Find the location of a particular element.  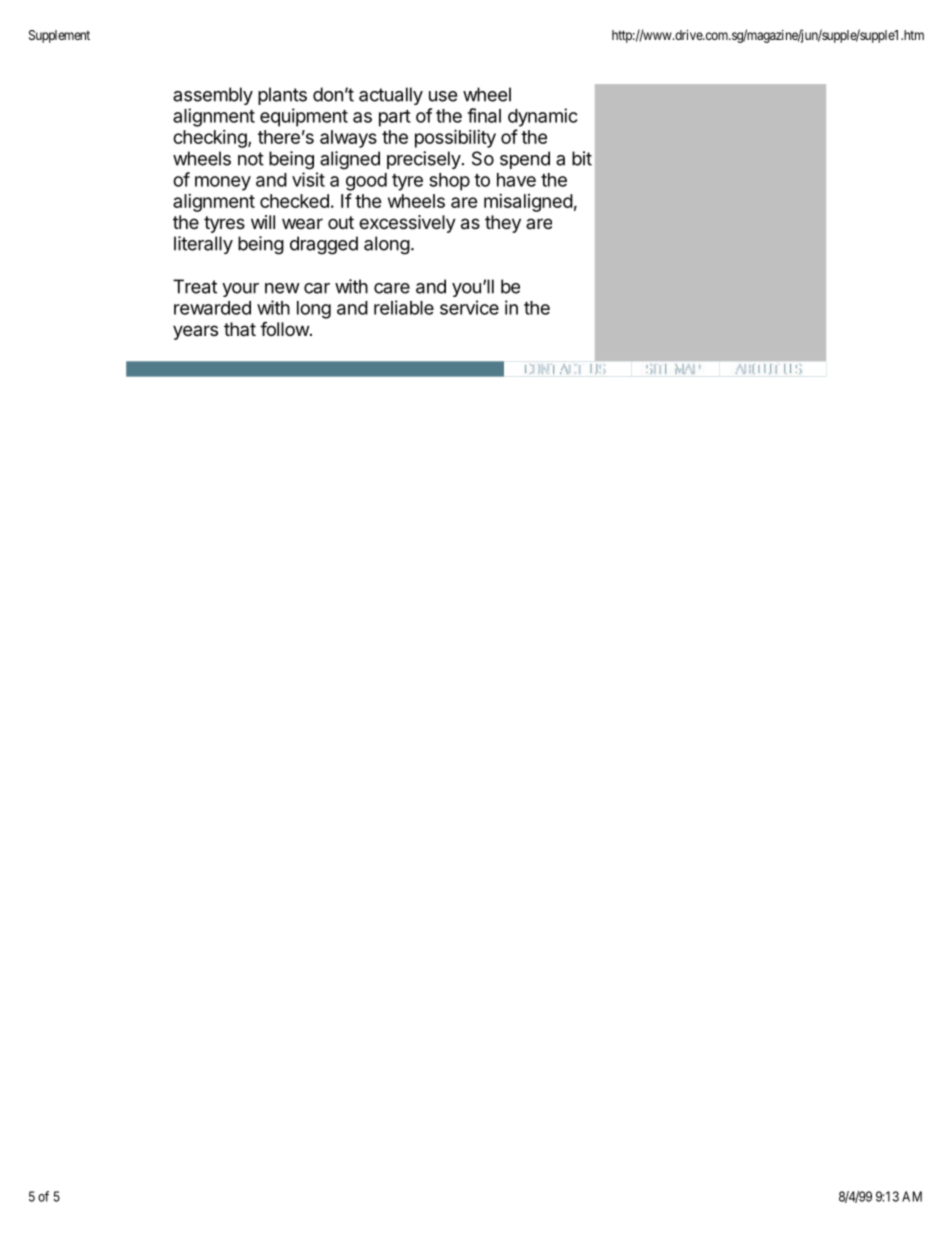

reliable is located at coordinates (404, 307).
